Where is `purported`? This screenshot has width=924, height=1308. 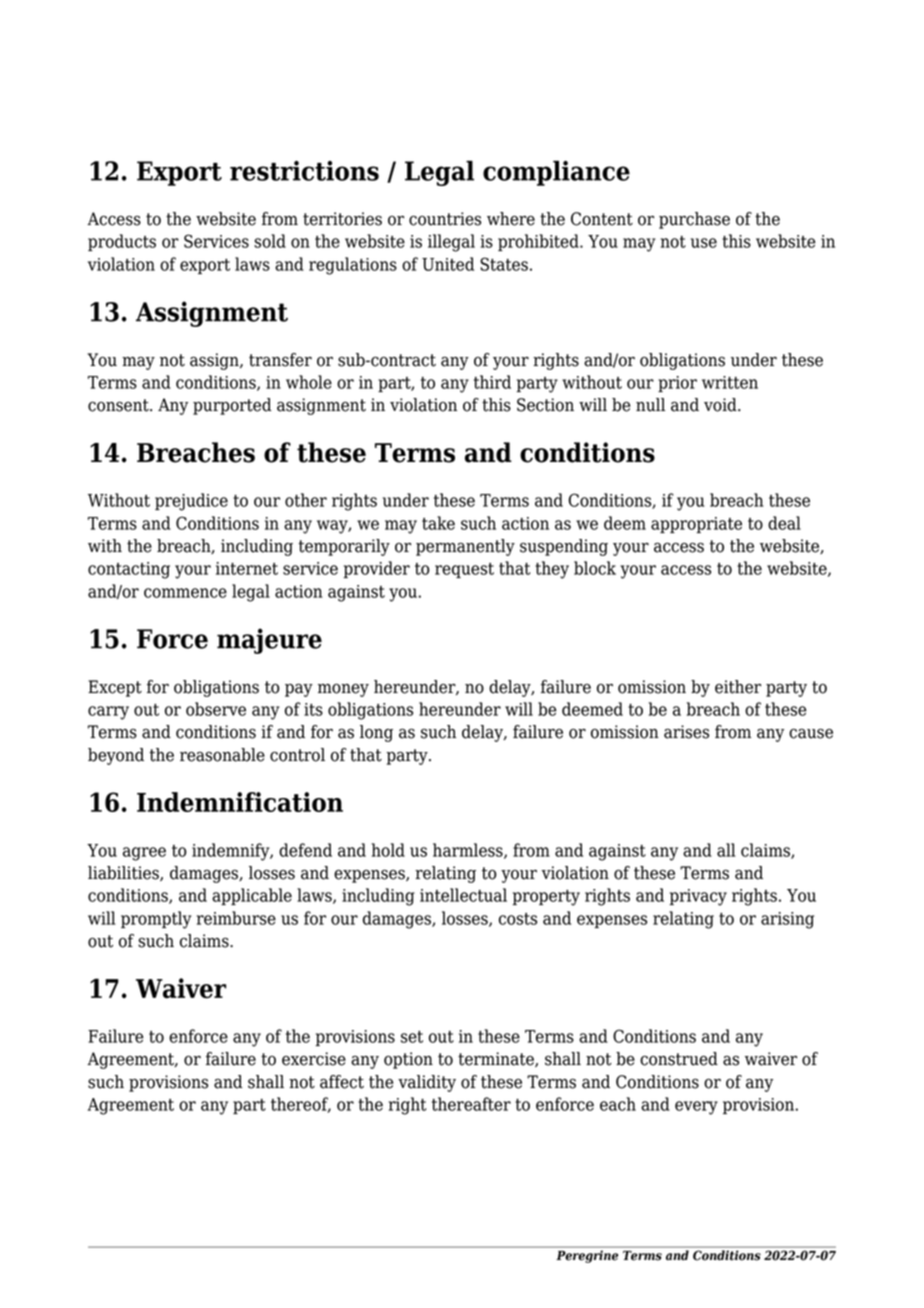
purported is located at coordinates (232, 406).
